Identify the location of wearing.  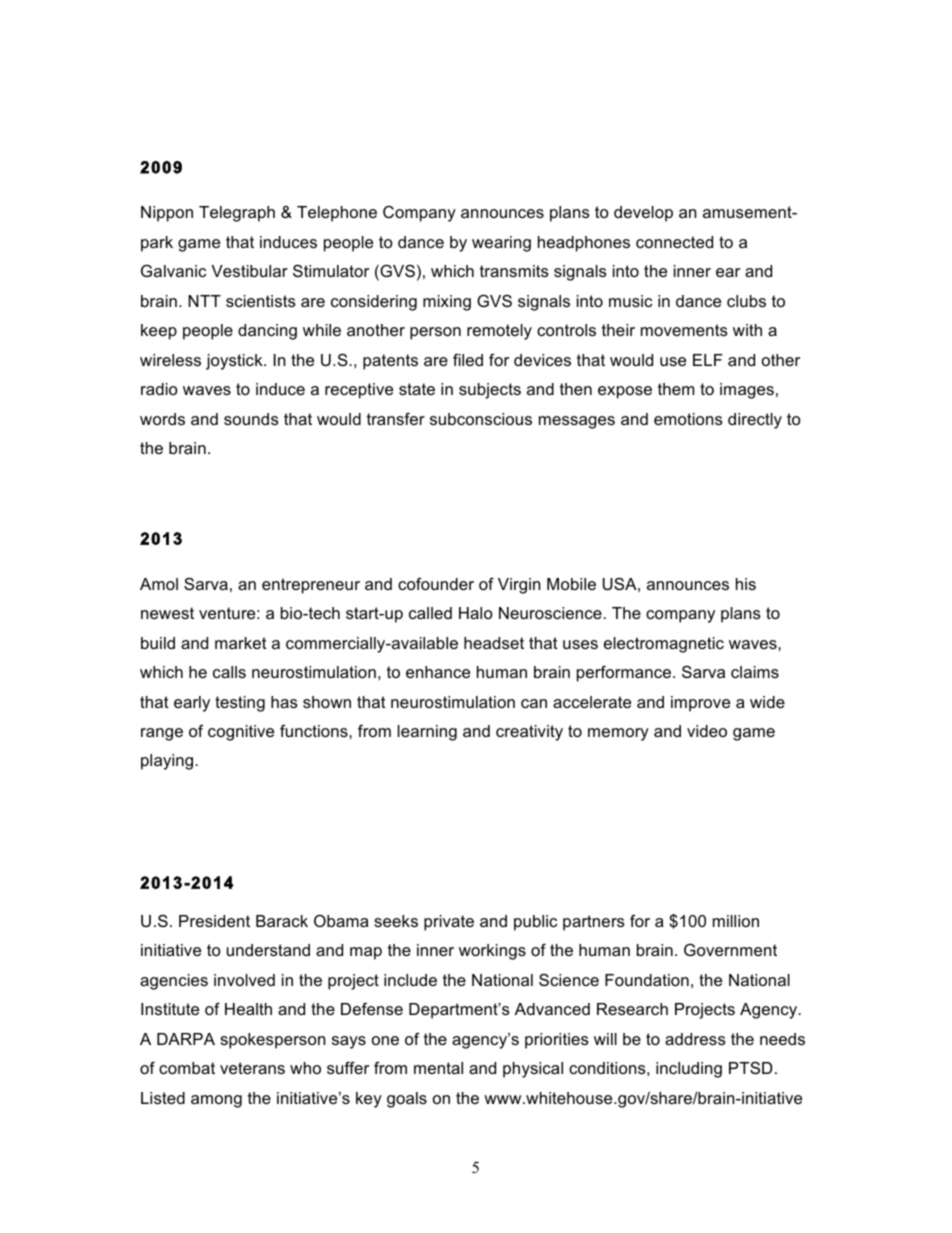
(501, 244).
